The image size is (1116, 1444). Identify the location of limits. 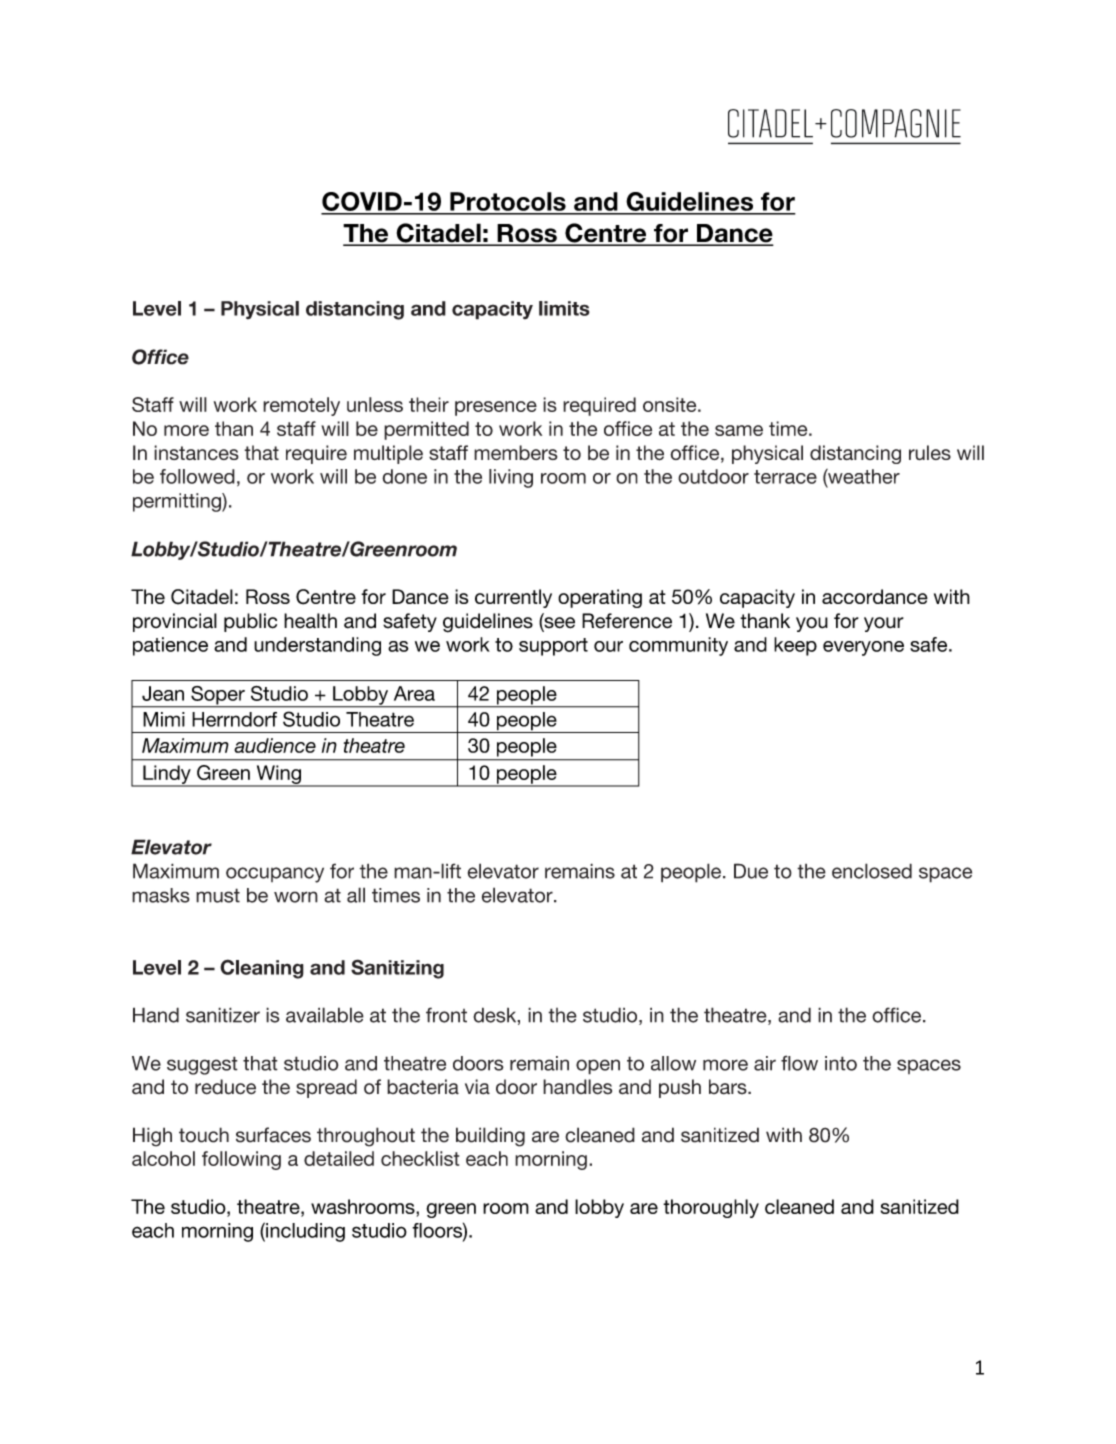
(564, 308).
